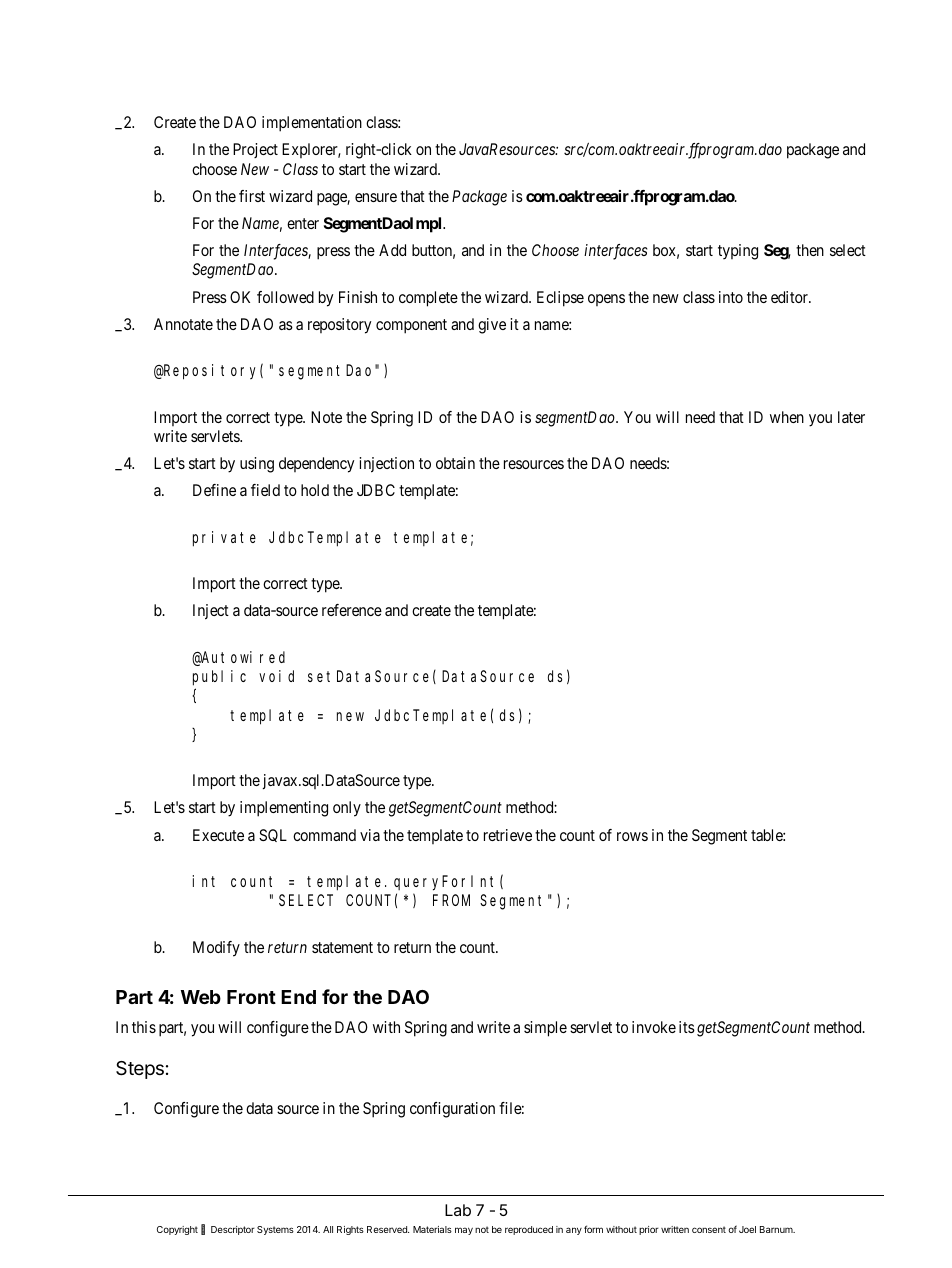 Image resolution: width=952 pixels, height=1268 pixels. What do you see at coordinates (376, 197) in the page?
I see `ensure` at bounding box center [376, 197].
